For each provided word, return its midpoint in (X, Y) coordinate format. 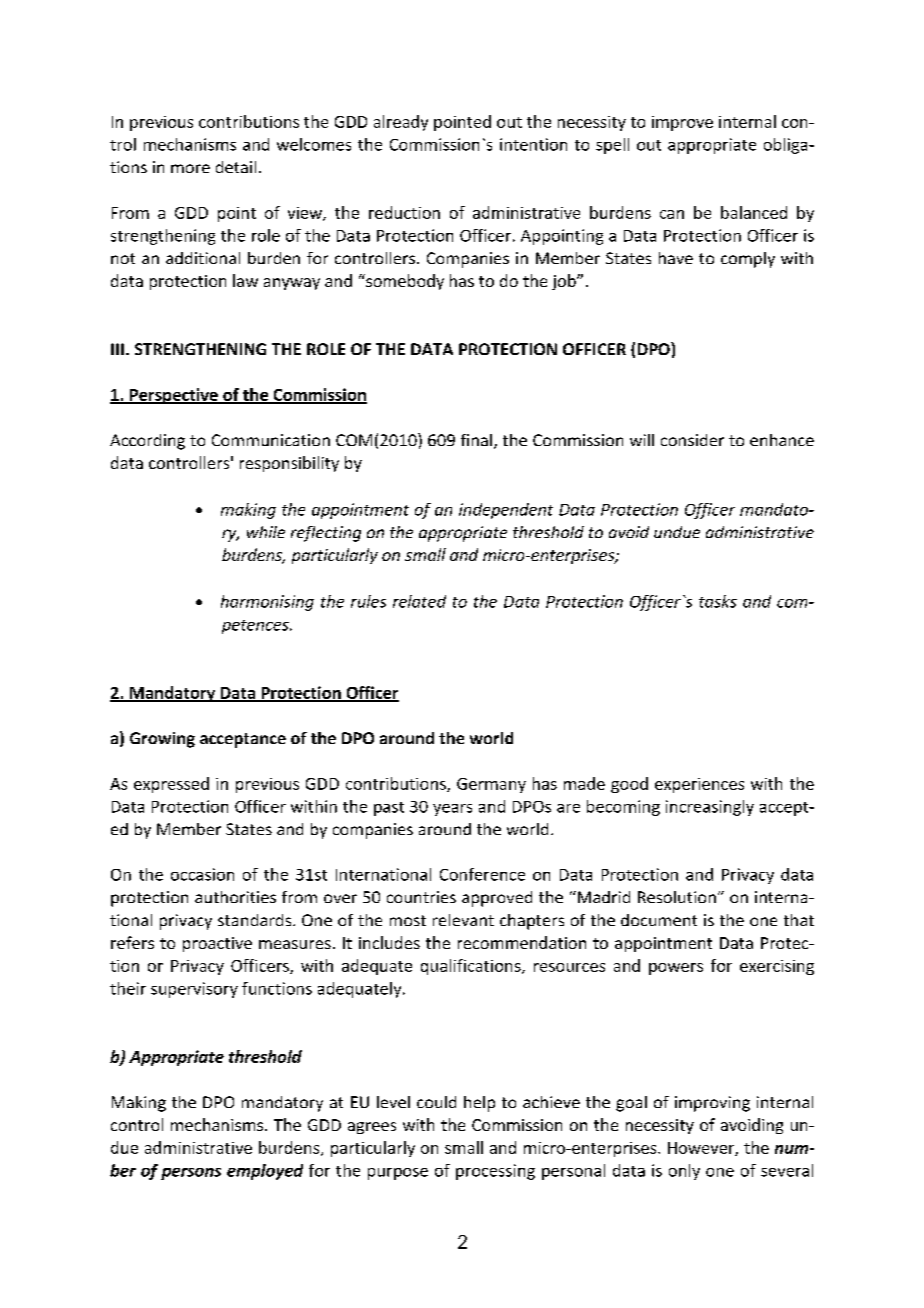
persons (191, 1174)
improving (712, 1104)
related (419, 601)
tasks (718, 601)
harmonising (267, 603)
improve (682, 123)
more (190, 168)
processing (495, 1172)
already (401, 123)
